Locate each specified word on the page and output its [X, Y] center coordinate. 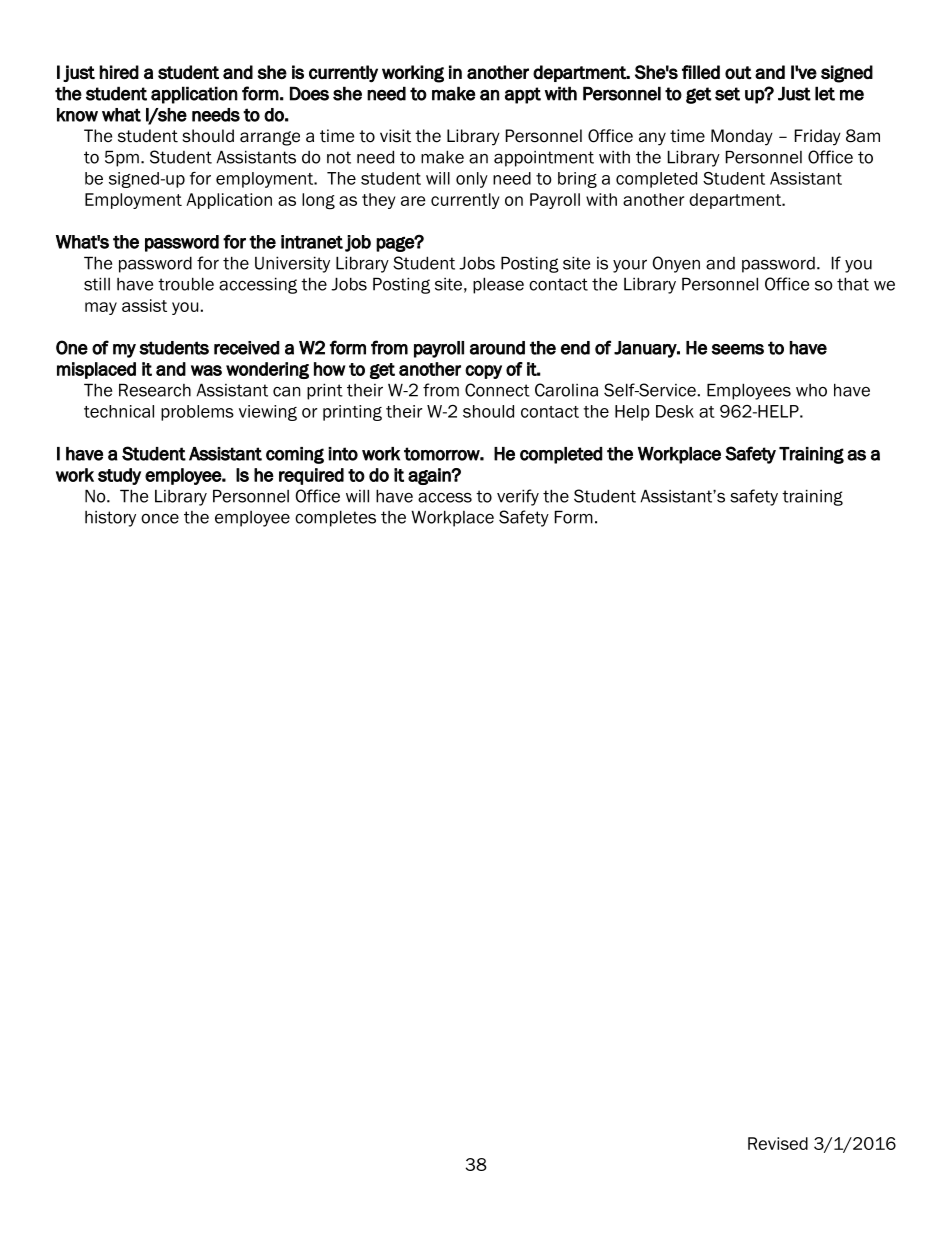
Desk [675, 411]
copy [483, 372]
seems [738, 349]
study [119, 476]
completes [335, 518]
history [110, 519]
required [311, 476]
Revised [778, 1143]
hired [119, 72]
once [160, 518]
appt [523, 95]
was [206, 370]
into [343, 454]
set [727, 94]
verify [518, 497]
